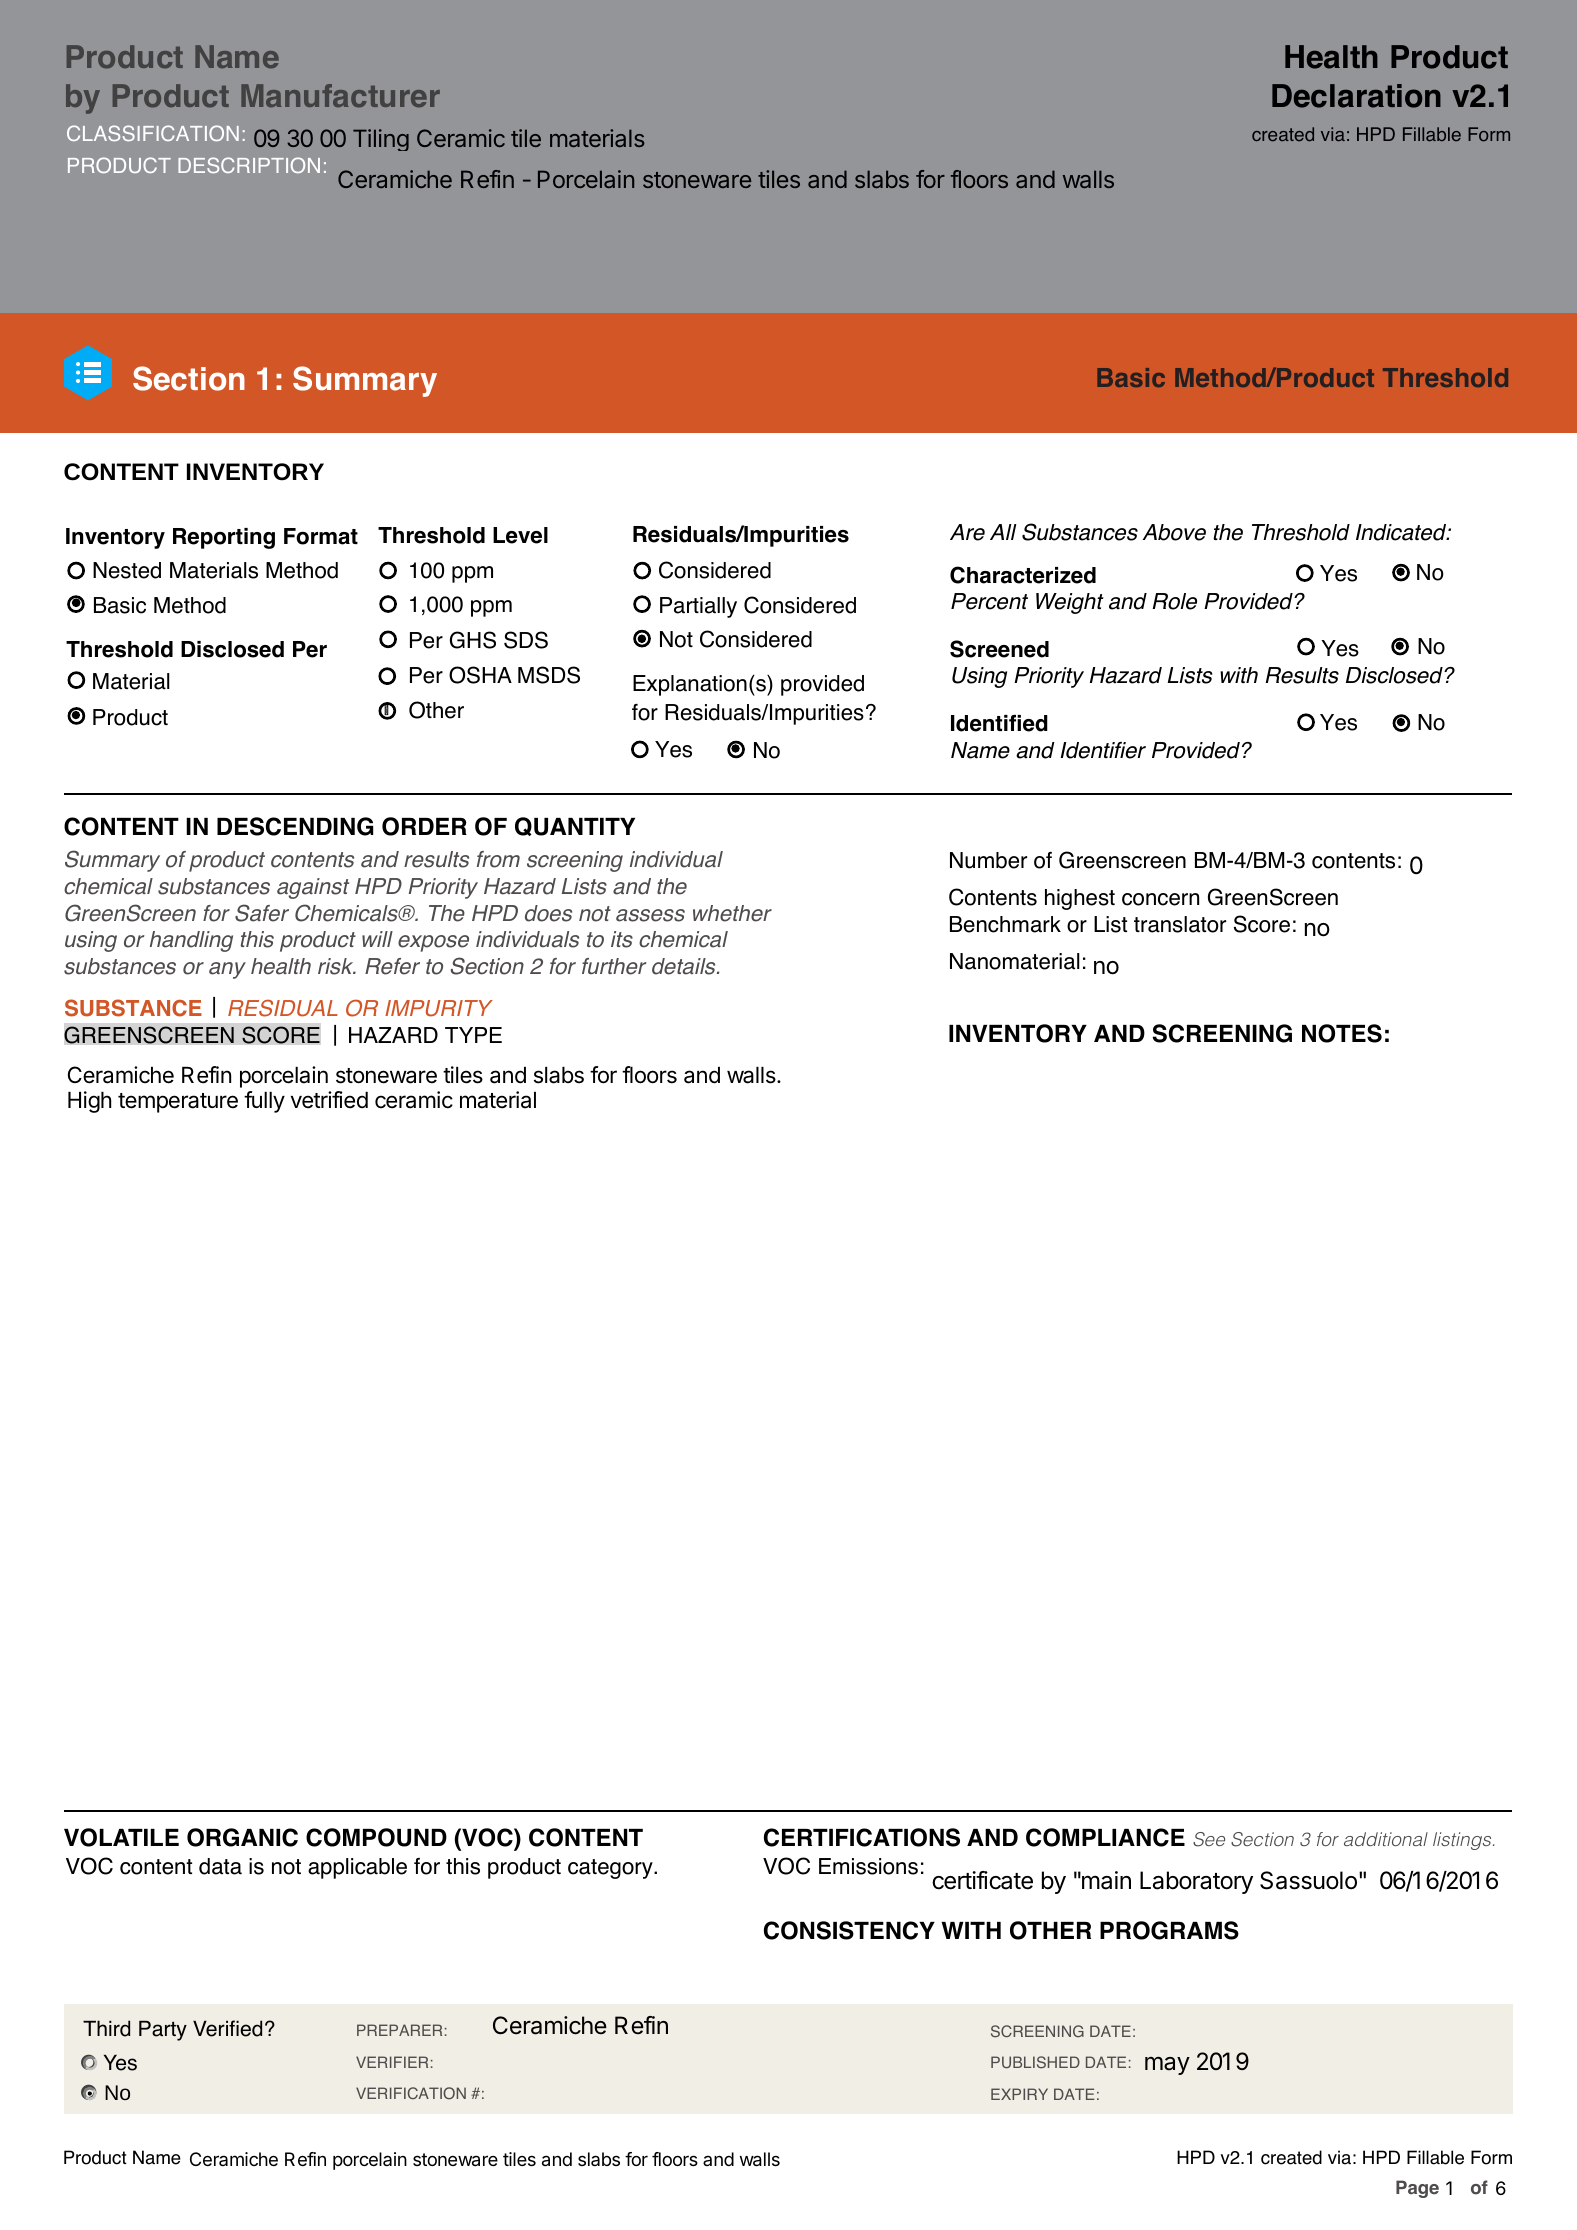 This screenshot has width=1577, height=2230. Describe the element at coordinates (242, 1837) in the screenshot. I see `ORGANIC` at that location.
